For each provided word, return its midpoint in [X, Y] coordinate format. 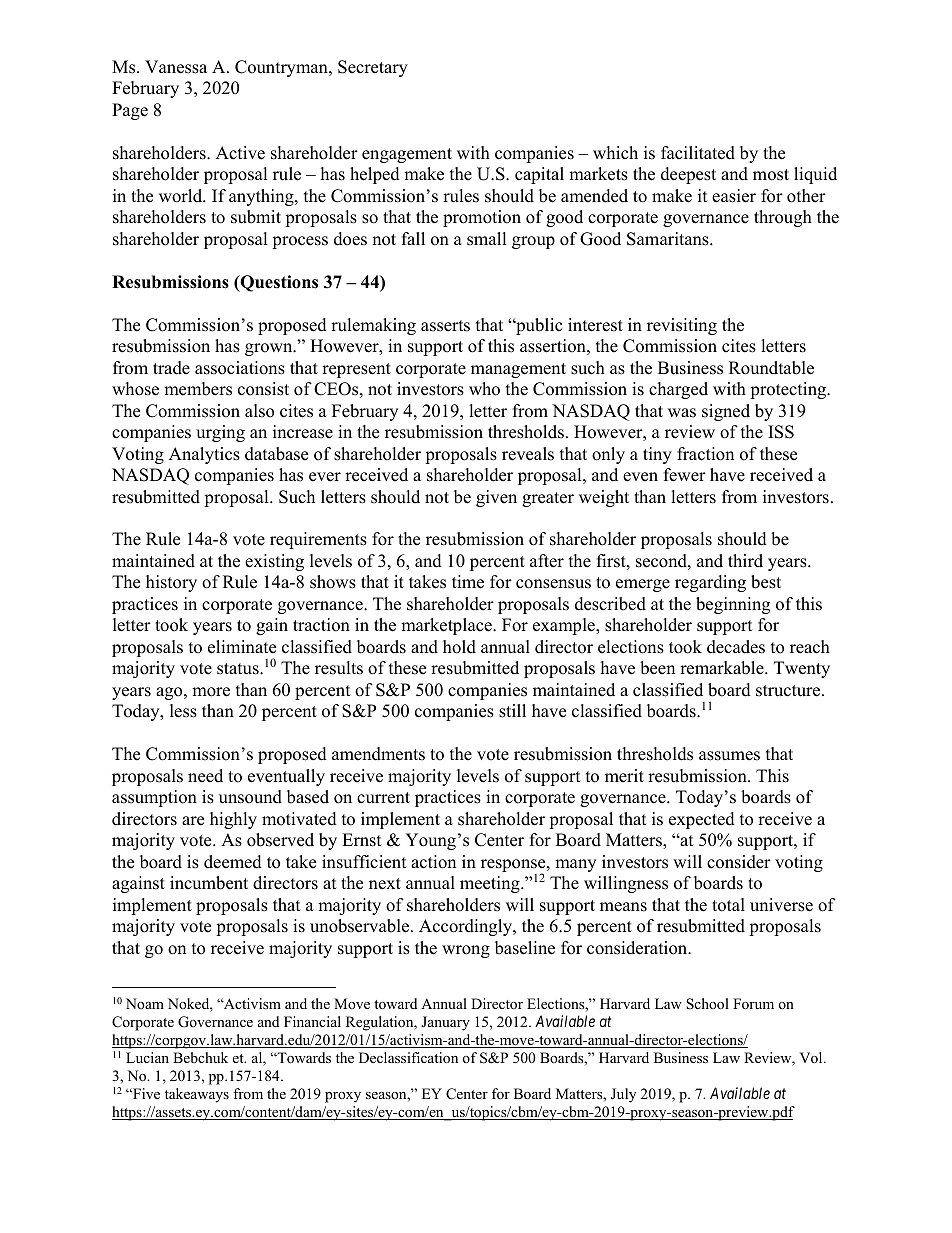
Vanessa [176, 67]
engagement [407, 155]
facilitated [698, 153]
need [205, 776]
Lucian [147, 1057]
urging [220, 433]
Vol [812, 1057]
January [445, 1023]
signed [726, 412]
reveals [528, 454]
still [512, 711]
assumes [729, 756]
